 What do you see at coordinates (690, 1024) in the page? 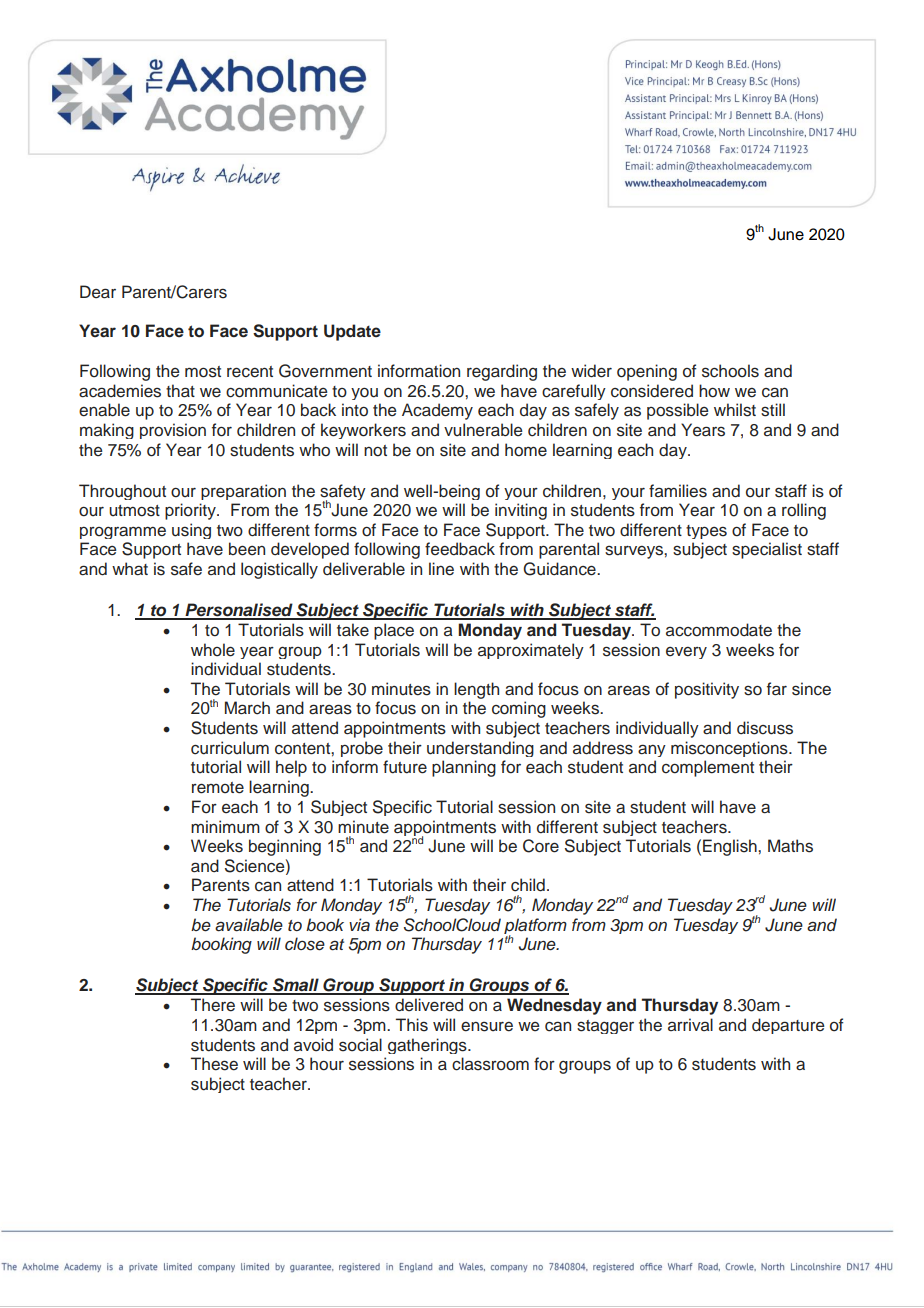
I see `arrival` at bounding box center [690, 1024].
